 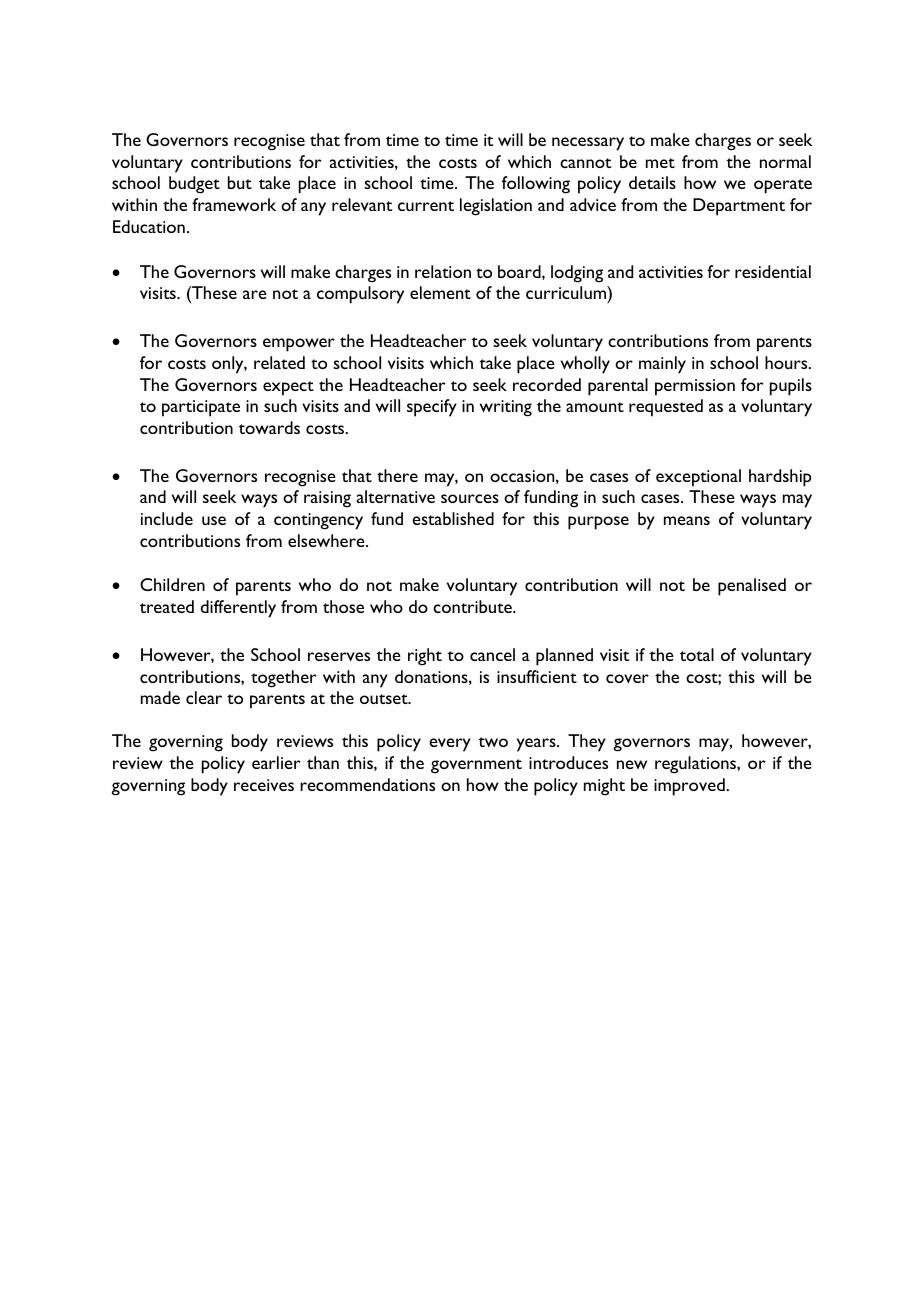 I want to click on penalised, so click(x=752, y=587).
